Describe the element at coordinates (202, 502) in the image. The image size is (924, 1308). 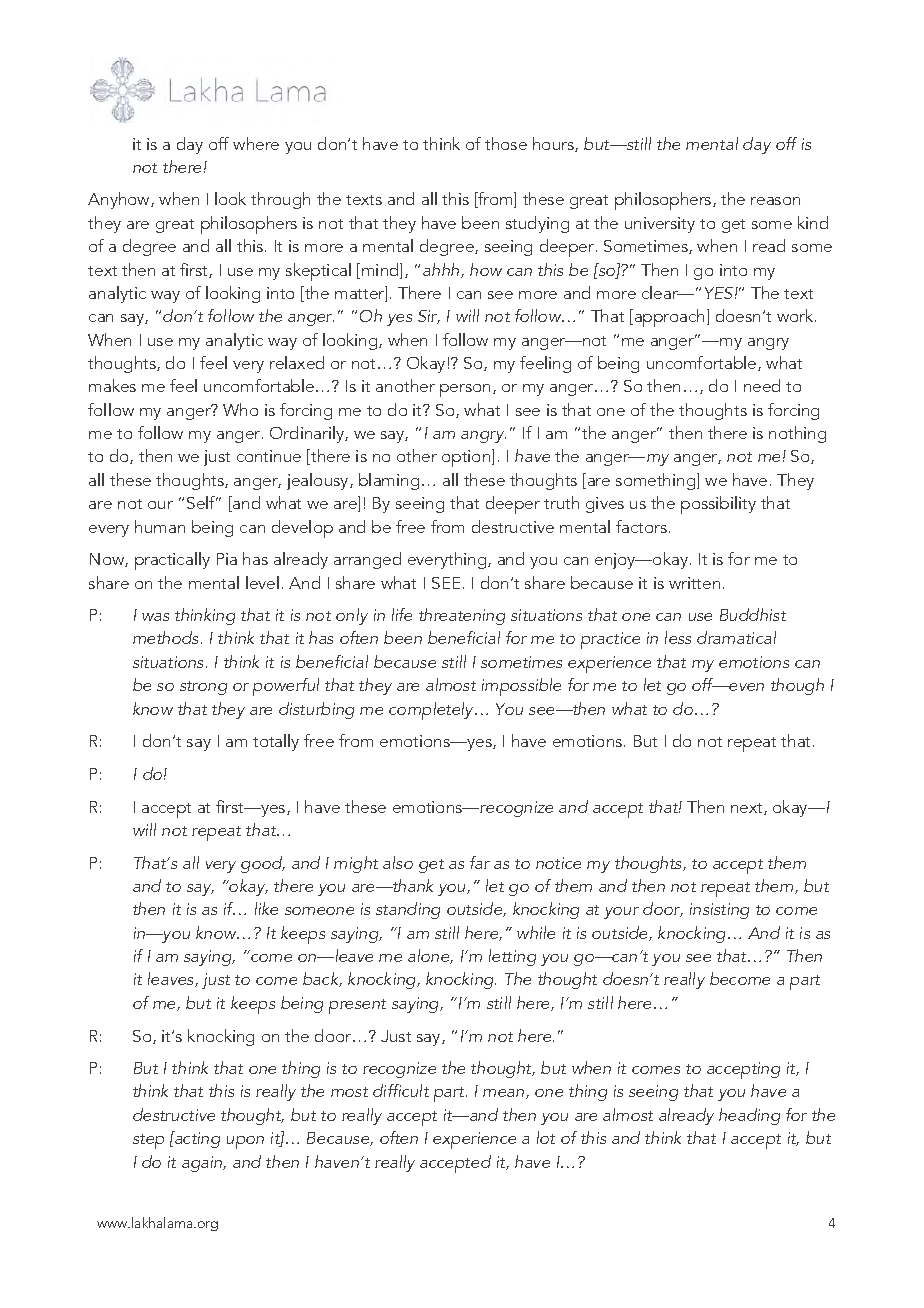
I see `Self` at that location.
